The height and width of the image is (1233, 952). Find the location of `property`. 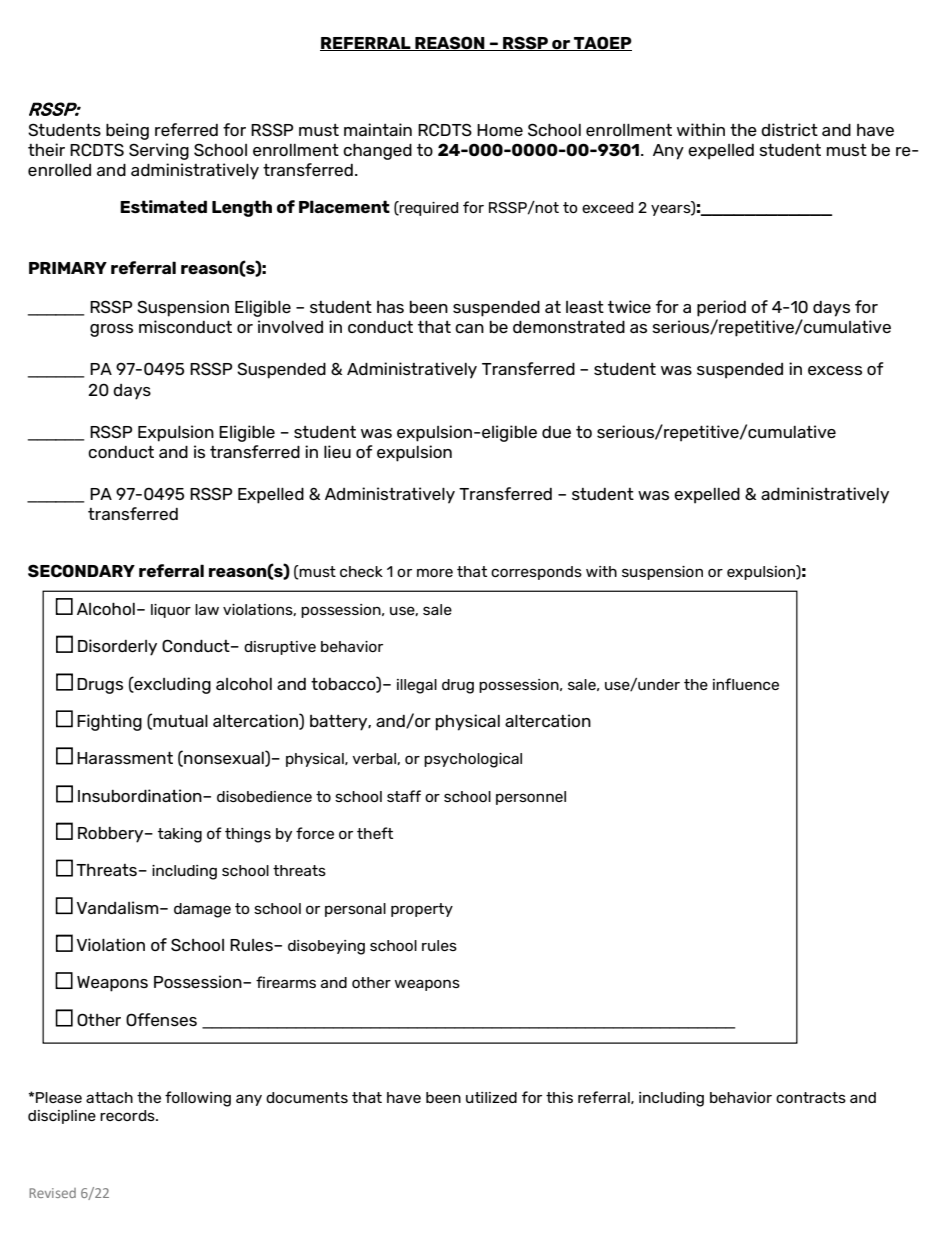

property is located at coordinates (422, 910).
